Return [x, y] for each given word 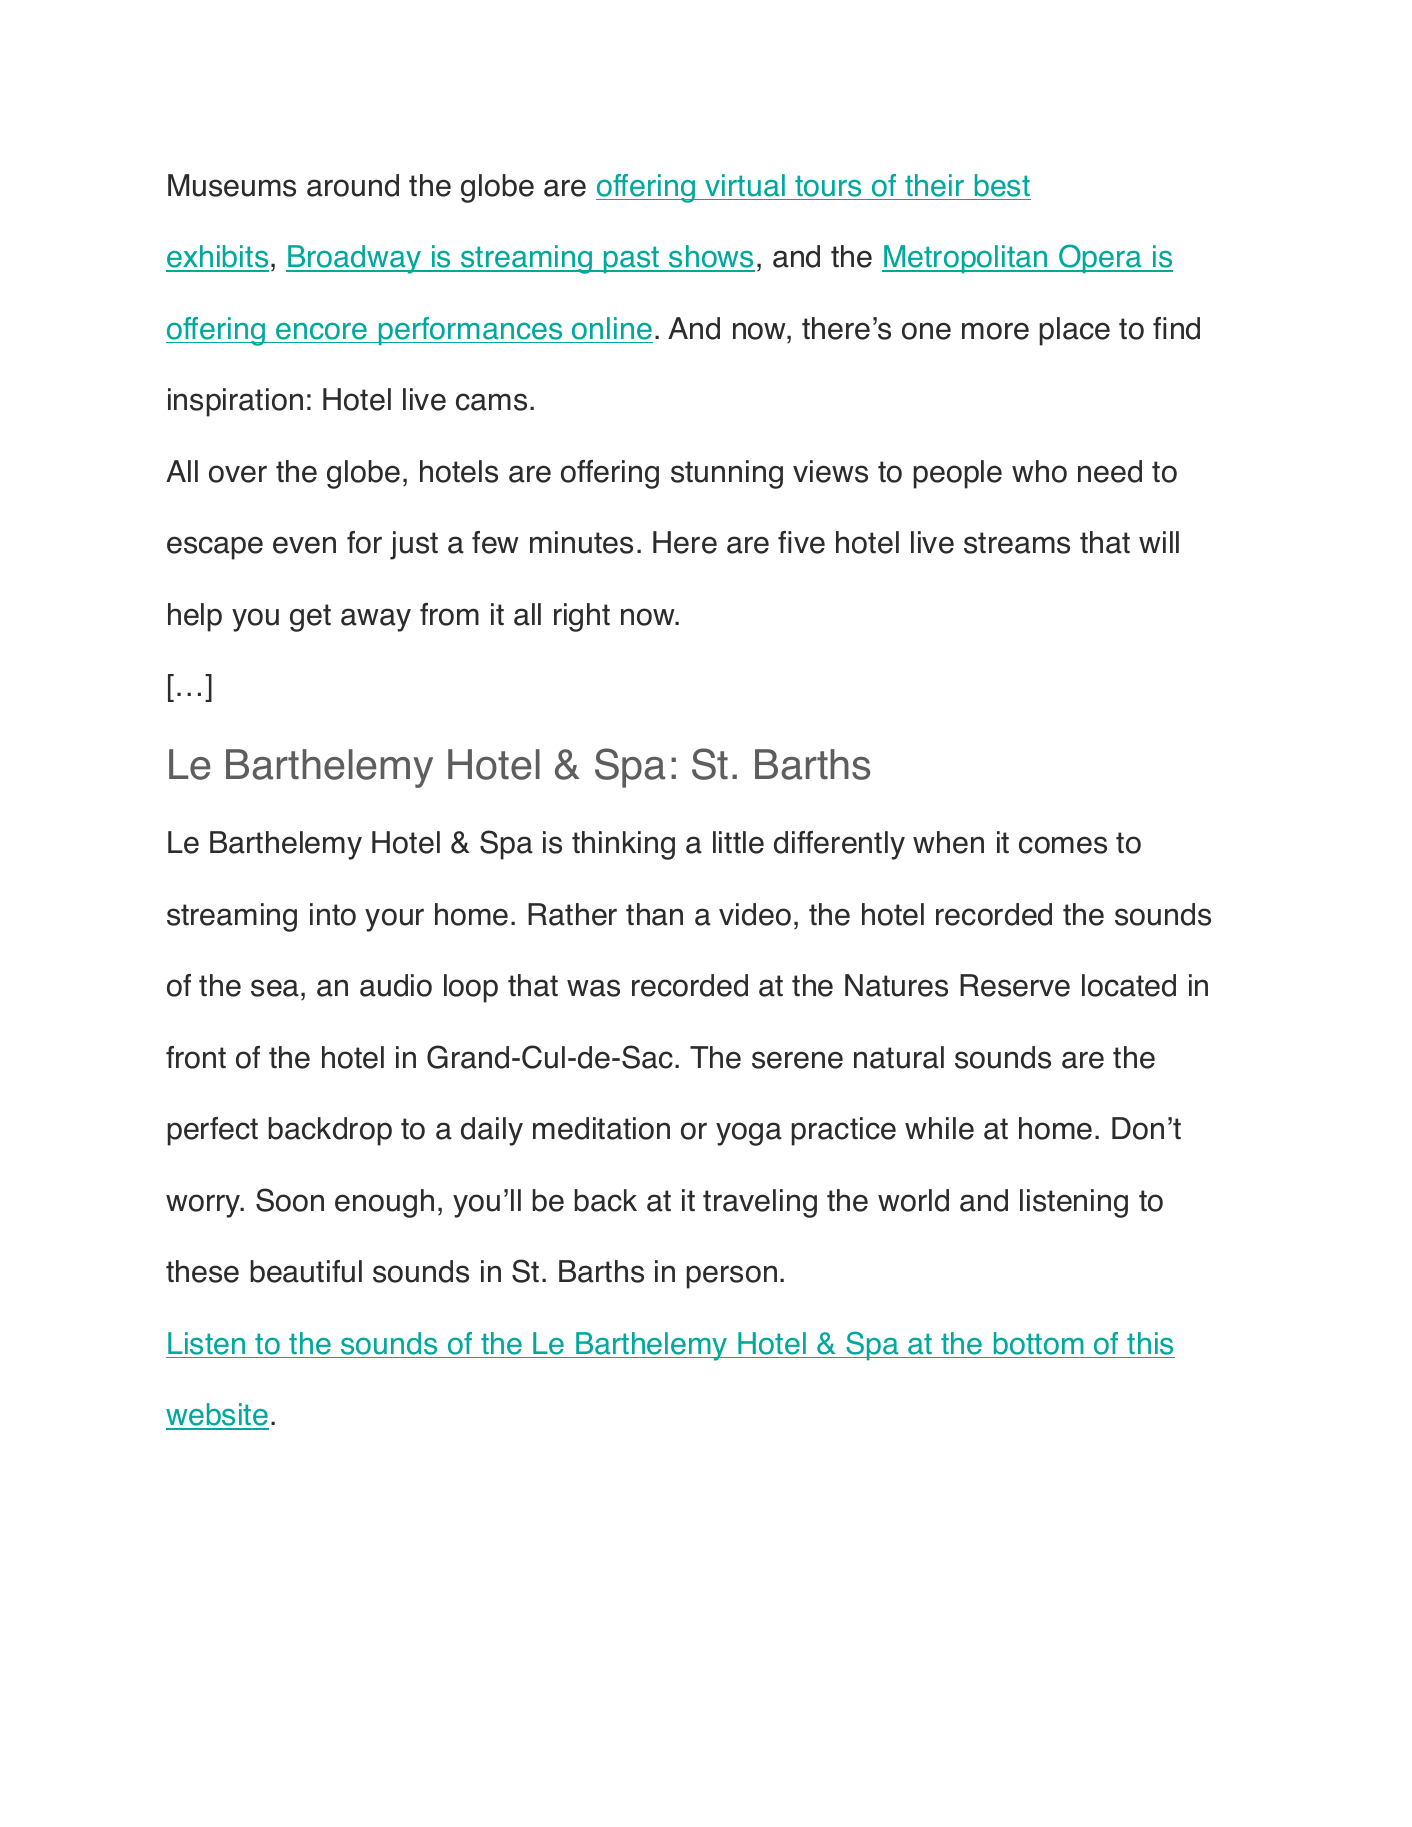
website [217, 1416]
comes [1063, 845]
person [731, 1277]
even [304, 545]
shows [711, 258]
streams [1017, 543]
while [939, 1128]
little [738, 842]
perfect [212, 1131]
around [353, 185]
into [333, 914]
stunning [727, 474]
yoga [749, 1134]
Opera [1101, 259]
